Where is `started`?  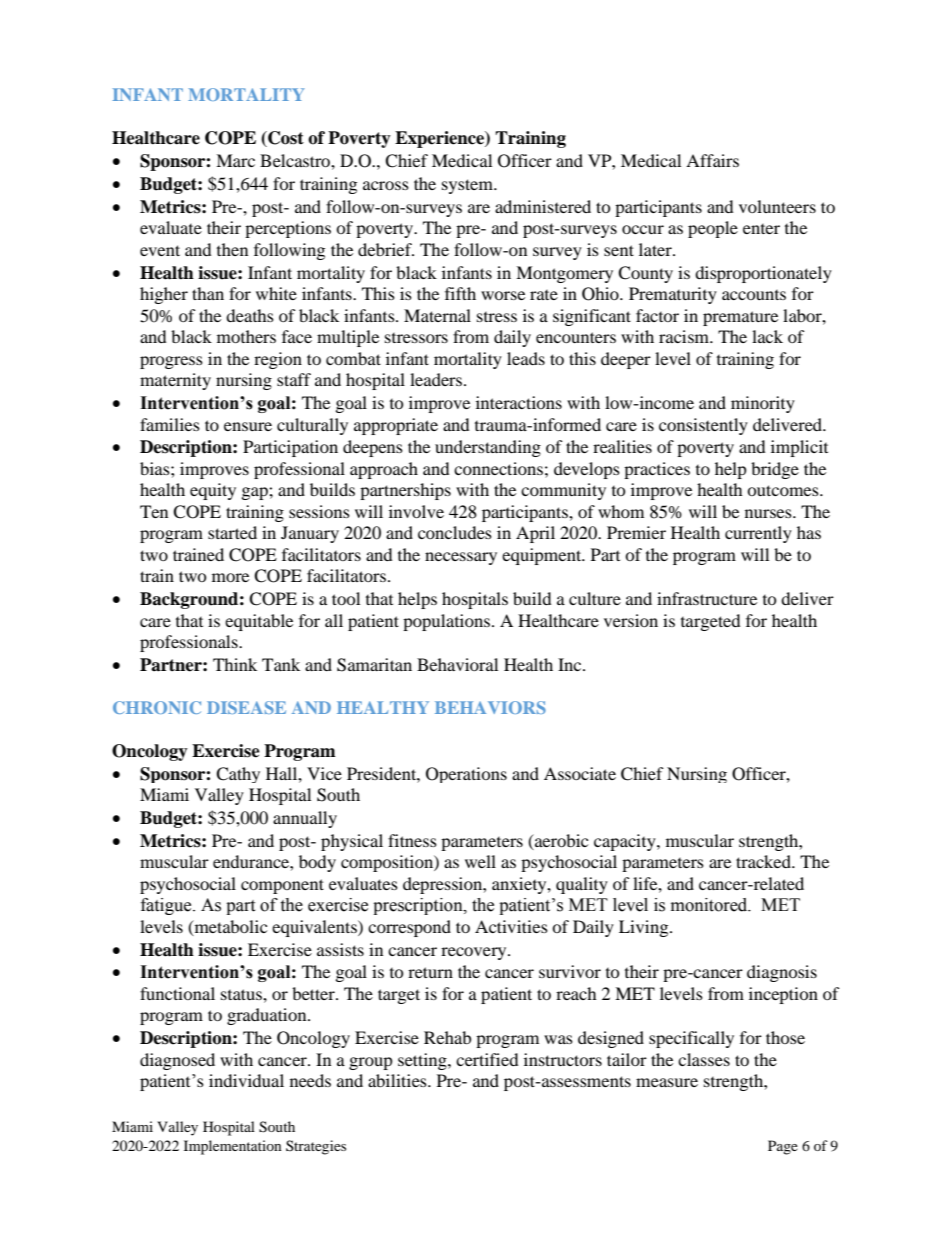 started is located at coordinates (232, 532).
